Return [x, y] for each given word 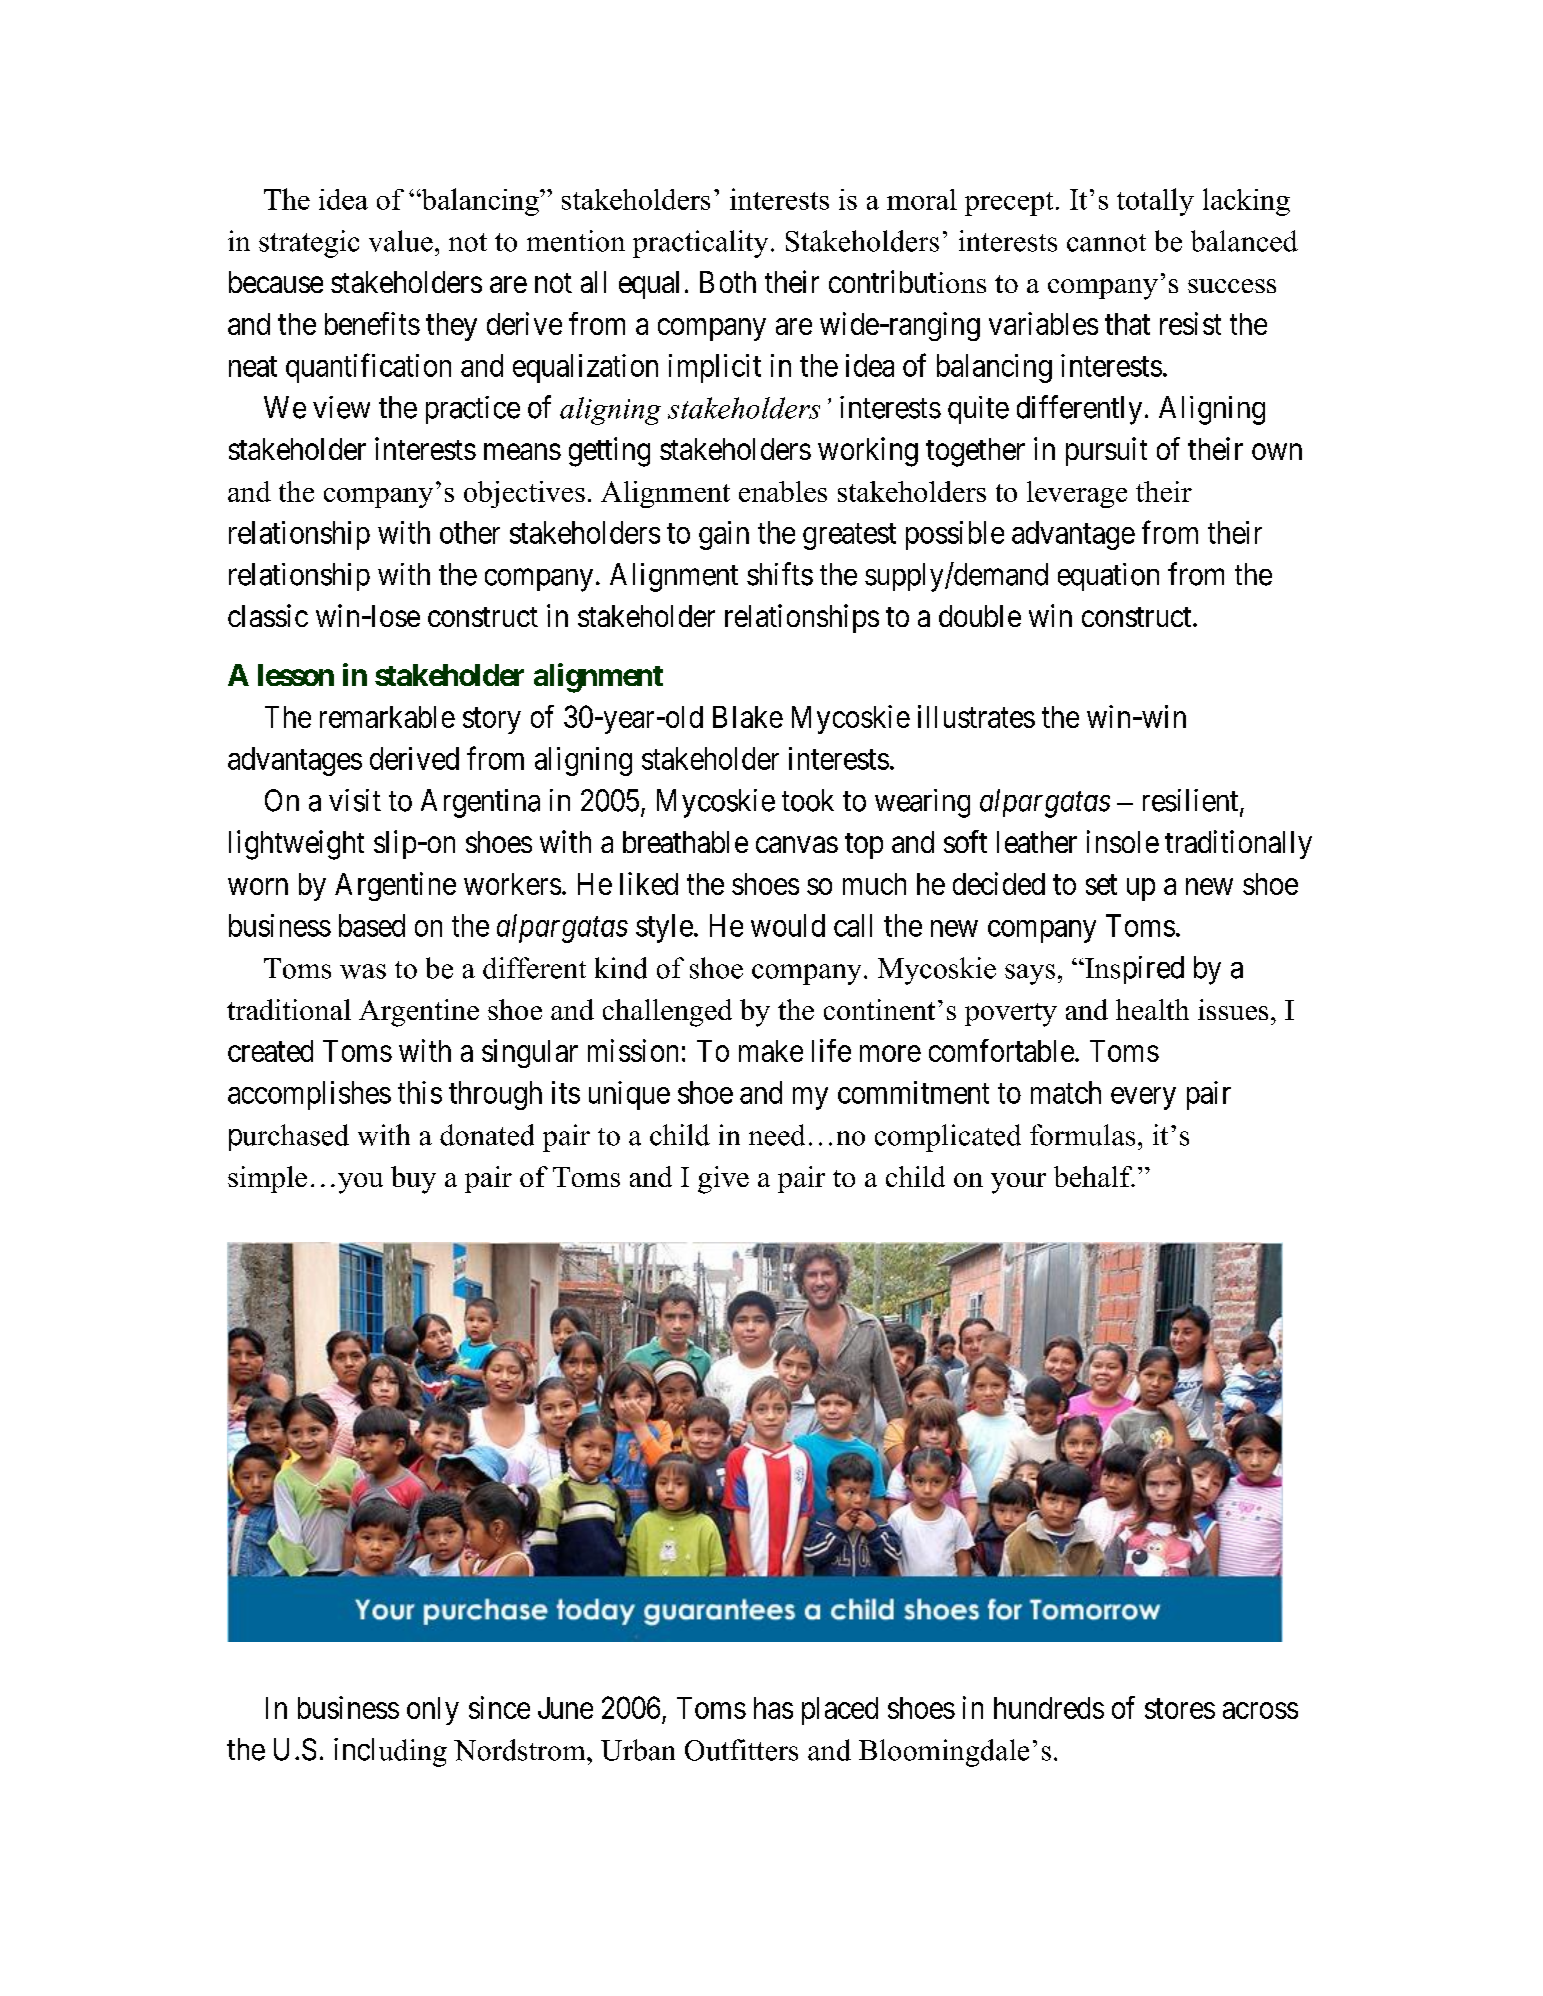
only [433, 1711]
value [401, 241]
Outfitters [741, 1750]
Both [728, 282]
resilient [1192, 801]
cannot [1106, 243]
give [723, 1180]
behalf [1094, 1176]
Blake [748, 717]
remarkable [387, 717]
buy [413, 1180]
